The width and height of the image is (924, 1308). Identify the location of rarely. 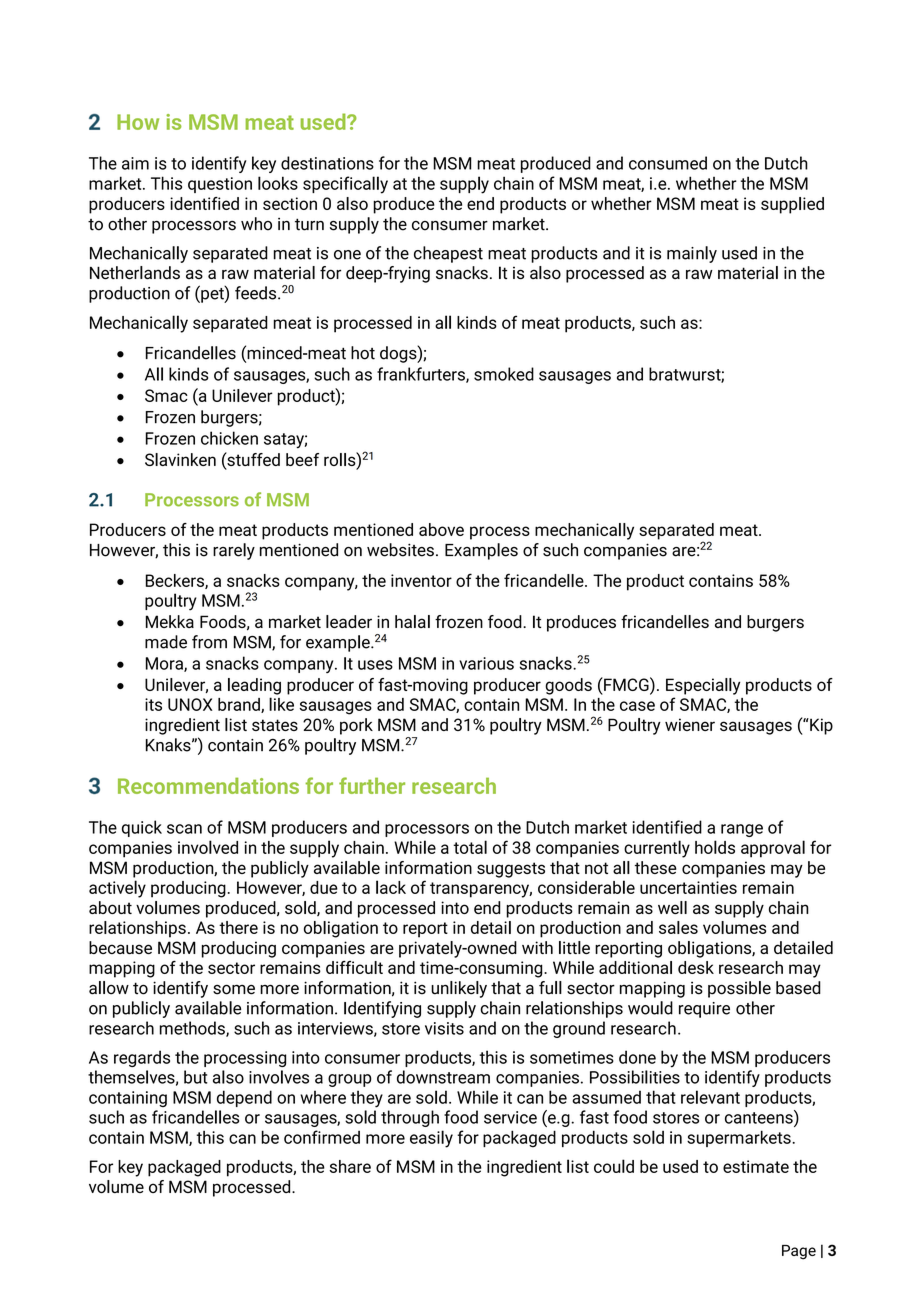
(234, 551).
